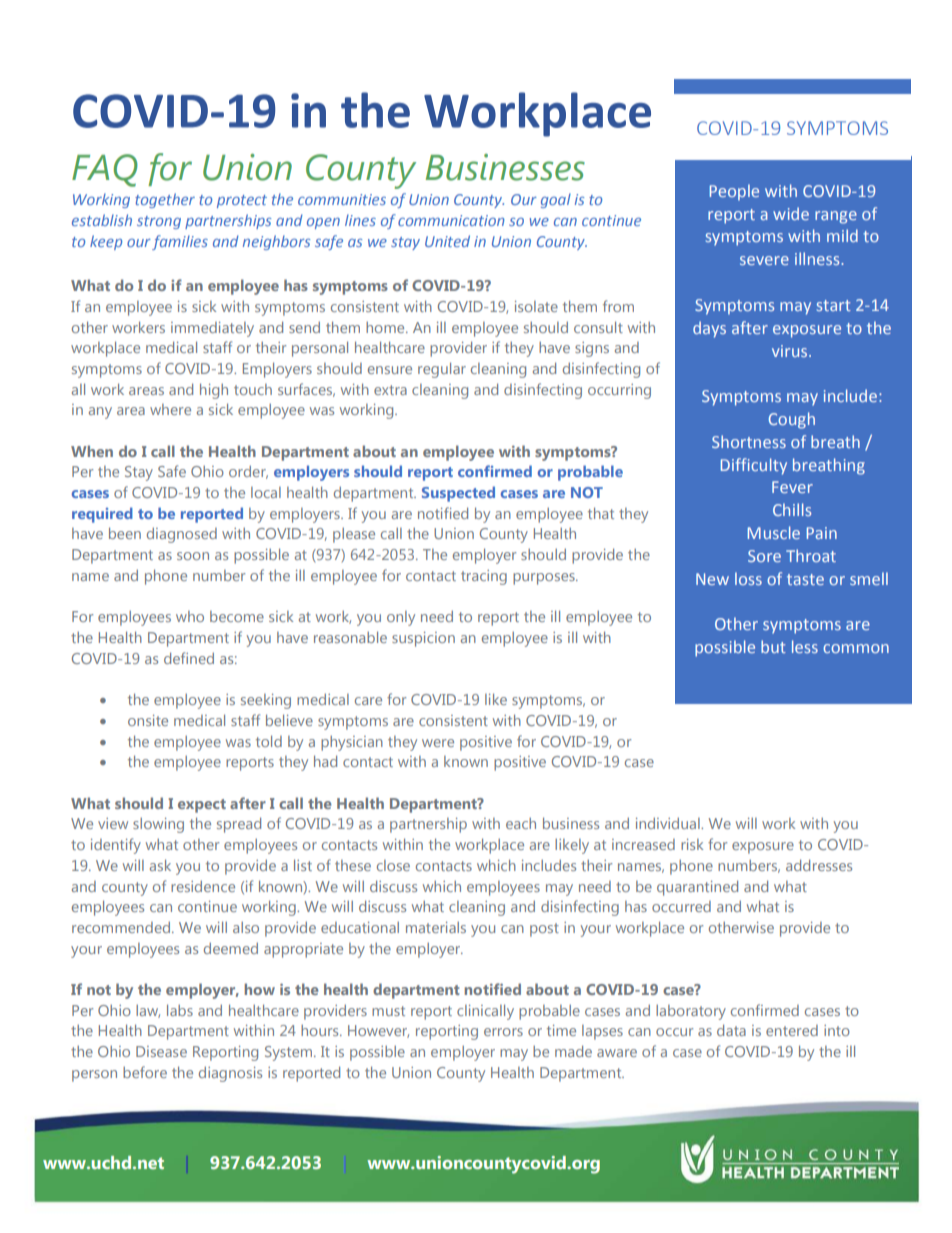 The width and height of the screenshot is (952, 1233). I want to click on wide, so click(791, 213).
